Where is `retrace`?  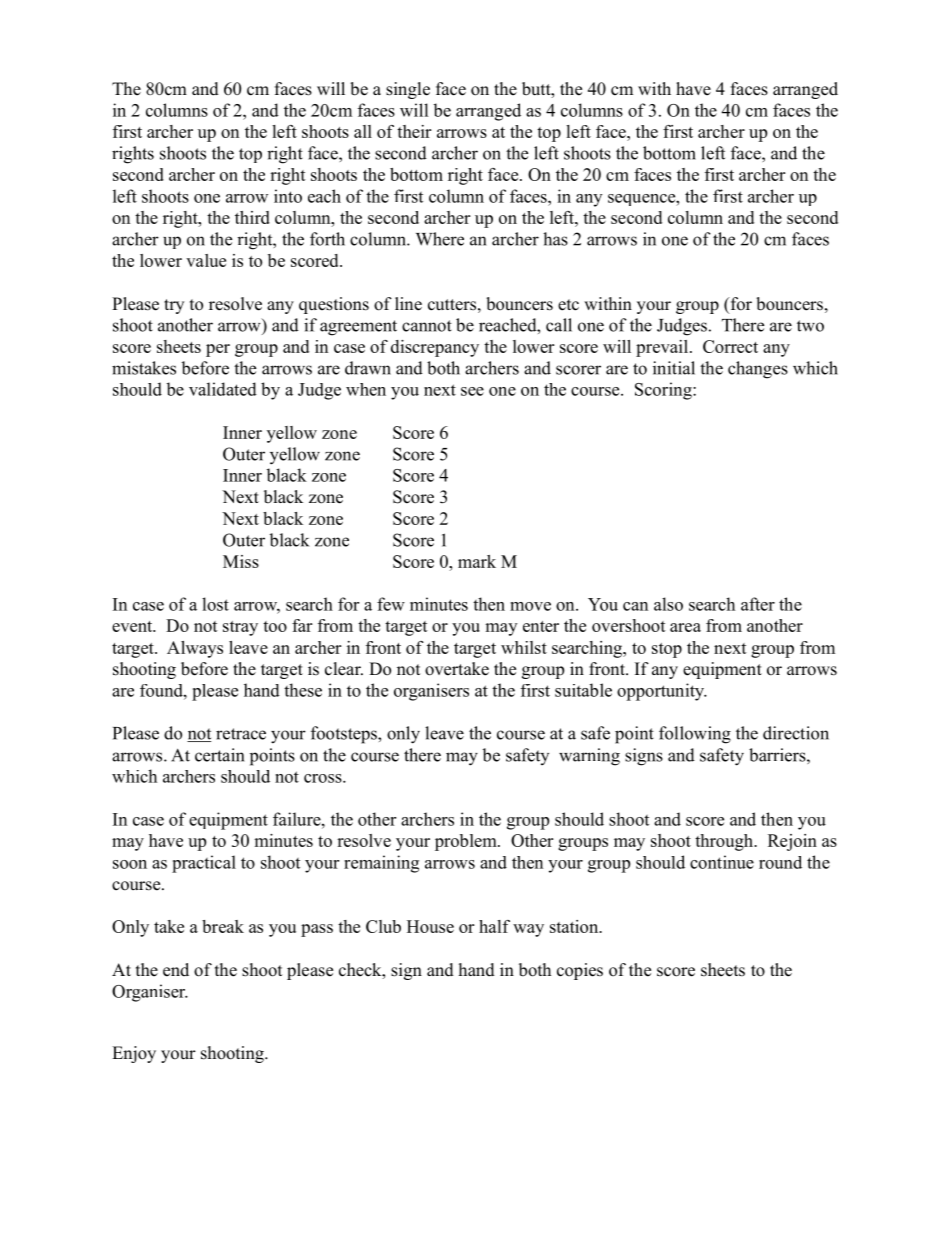 retrace is located at coordinates (241, 734).
